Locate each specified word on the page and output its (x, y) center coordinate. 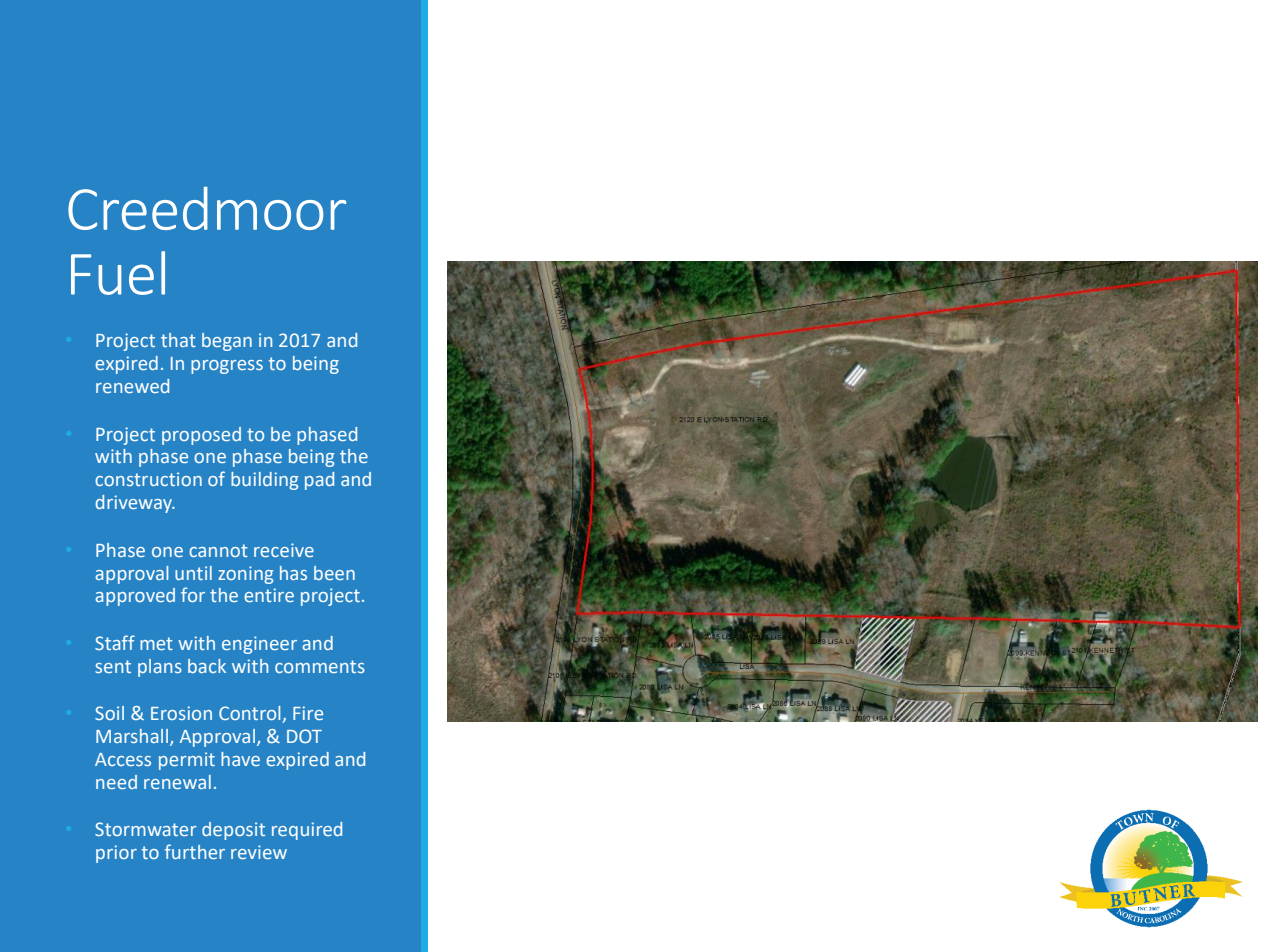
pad (319, 481)
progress (227, 367)
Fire (308, 713)
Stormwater (146, 829)
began (227, 342)
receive (284, 550)
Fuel (118, 273)
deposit (233, 831)
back (207, 666)
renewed (132, 386)
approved (135, 597)
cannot (218, 550)
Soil (109, 713)
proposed (201, 436)
